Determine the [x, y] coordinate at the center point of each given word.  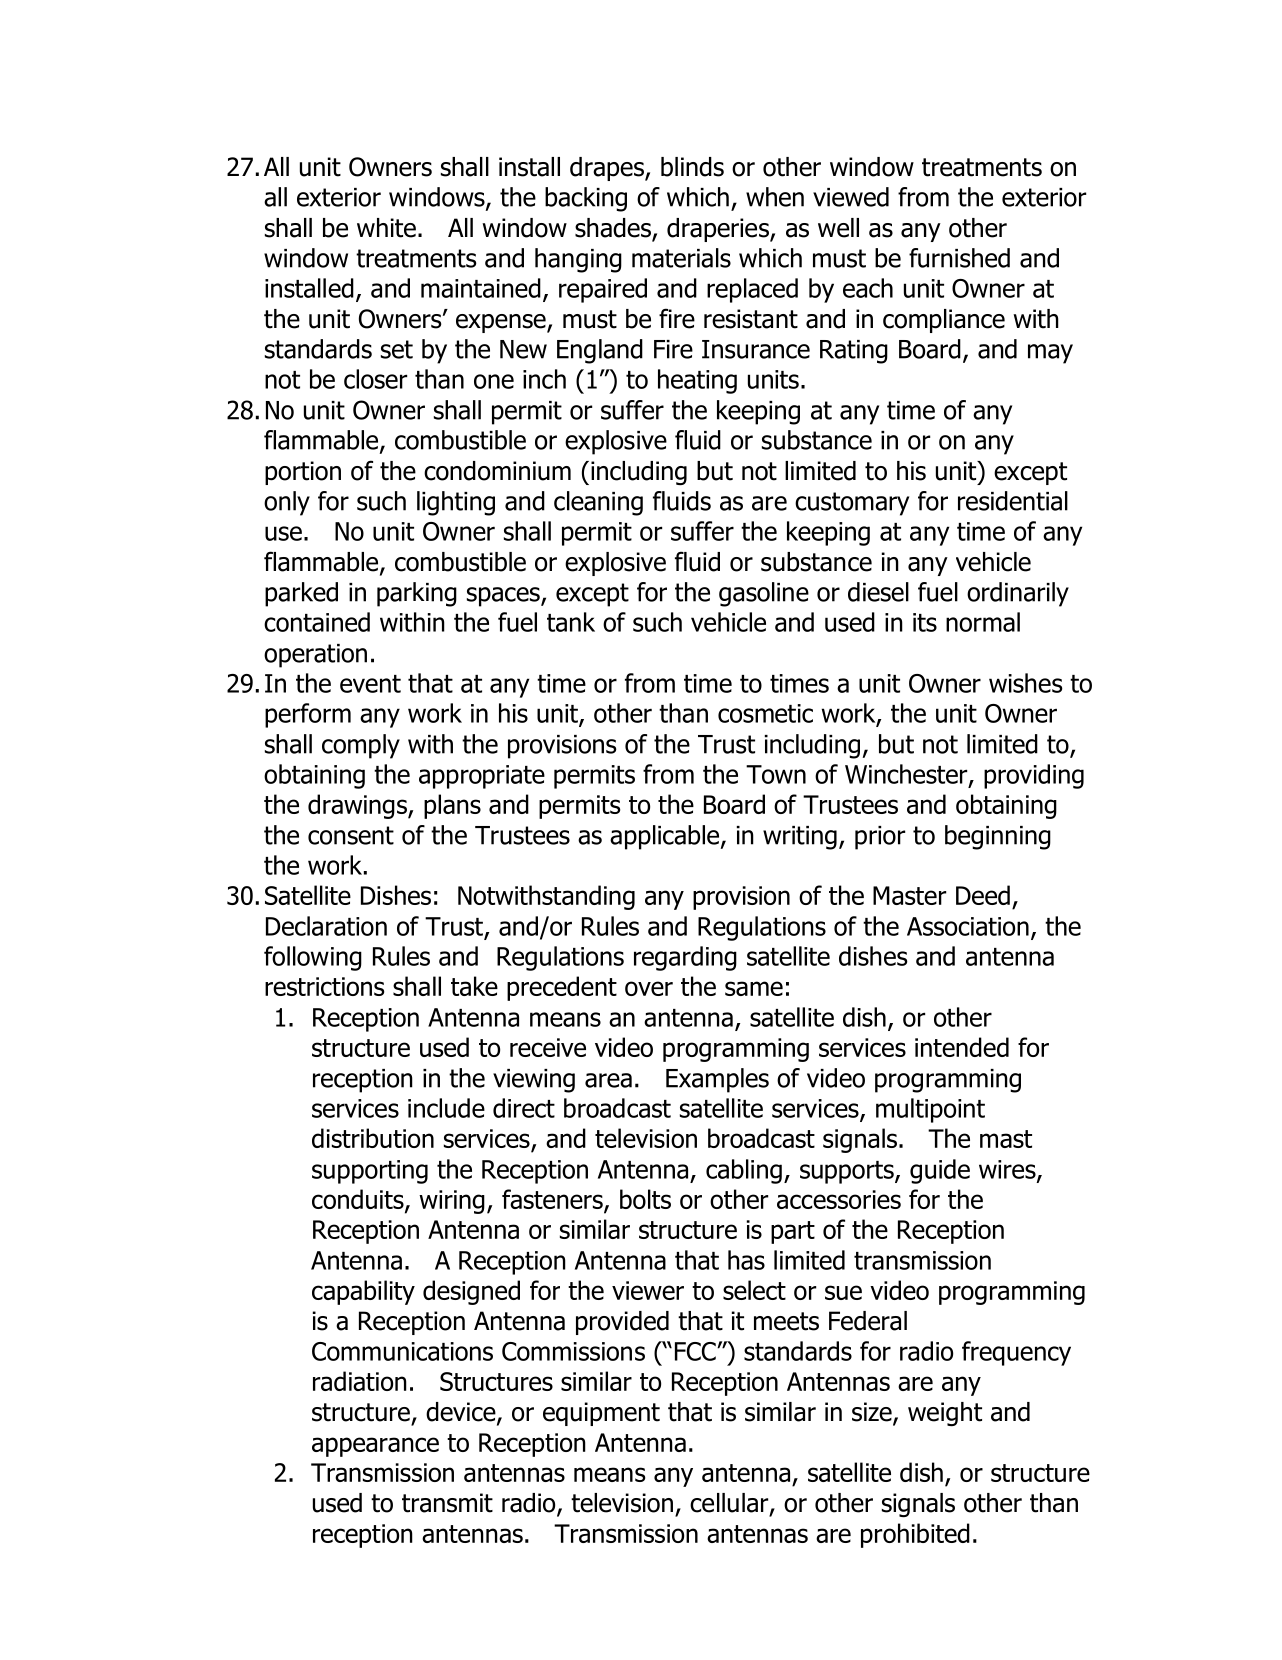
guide [940, 1171]
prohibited [915, 1535]
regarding [685, 958]
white [386, 228]
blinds [692, 167]
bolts [645, 1199]
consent [351, 835]
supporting [370, 1172]
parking [417, 594]
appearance [375, 1447]
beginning [998, 837]
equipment [601, 1414]
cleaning [598, 503]
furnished [959, 258]
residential [1013, 501]
